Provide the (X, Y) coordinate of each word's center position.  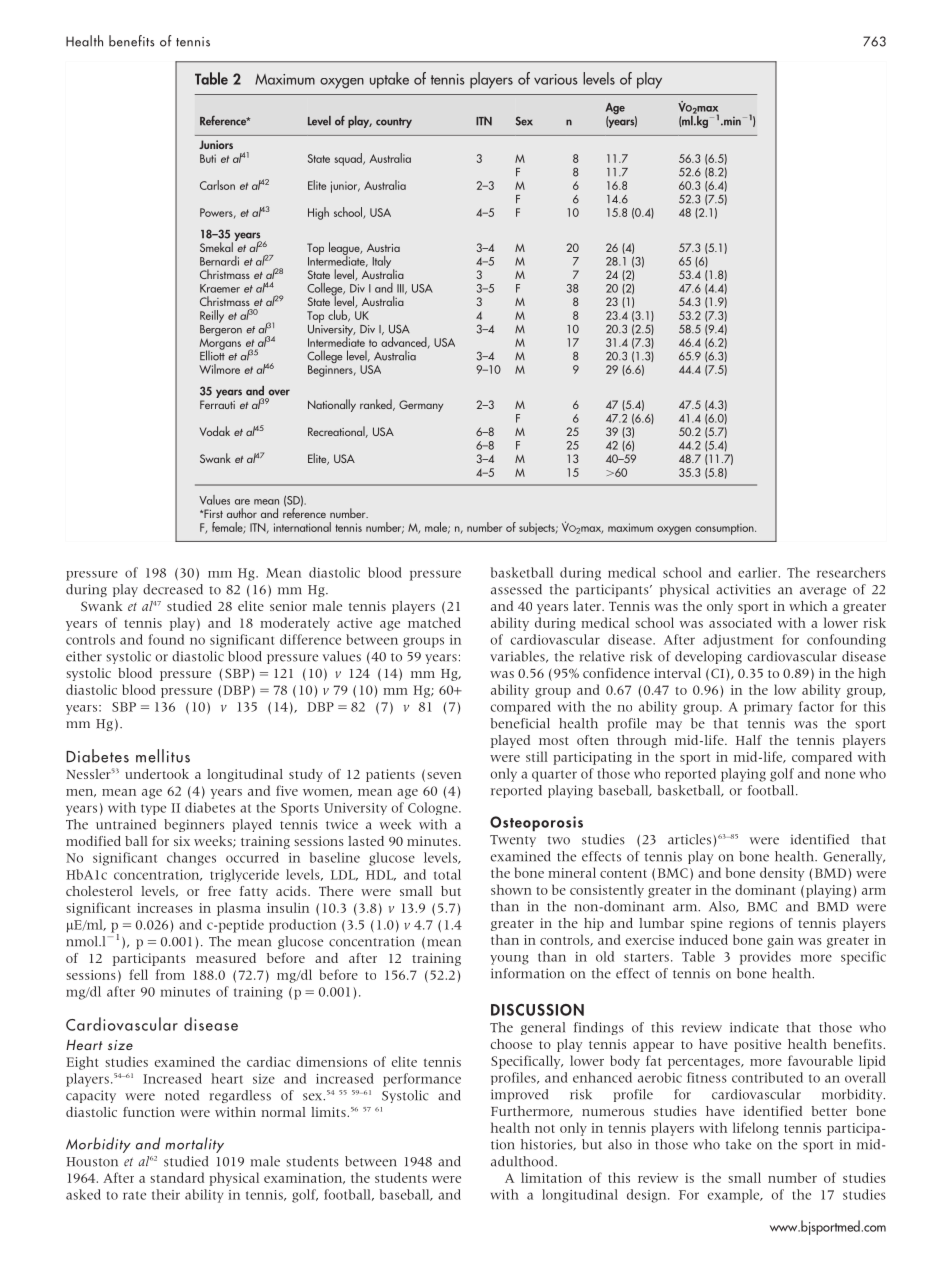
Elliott (212, 354)
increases (165, 908)
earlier (759, 572)
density (782, 874)
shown (511, 889)
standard (177, 1177)
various (556, 79)
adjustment (738, 641)
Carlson (217, 185)
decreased (173, 589)
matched (434, 622)
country (394, 123)
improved (519, 1095)
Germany (421, 406)
